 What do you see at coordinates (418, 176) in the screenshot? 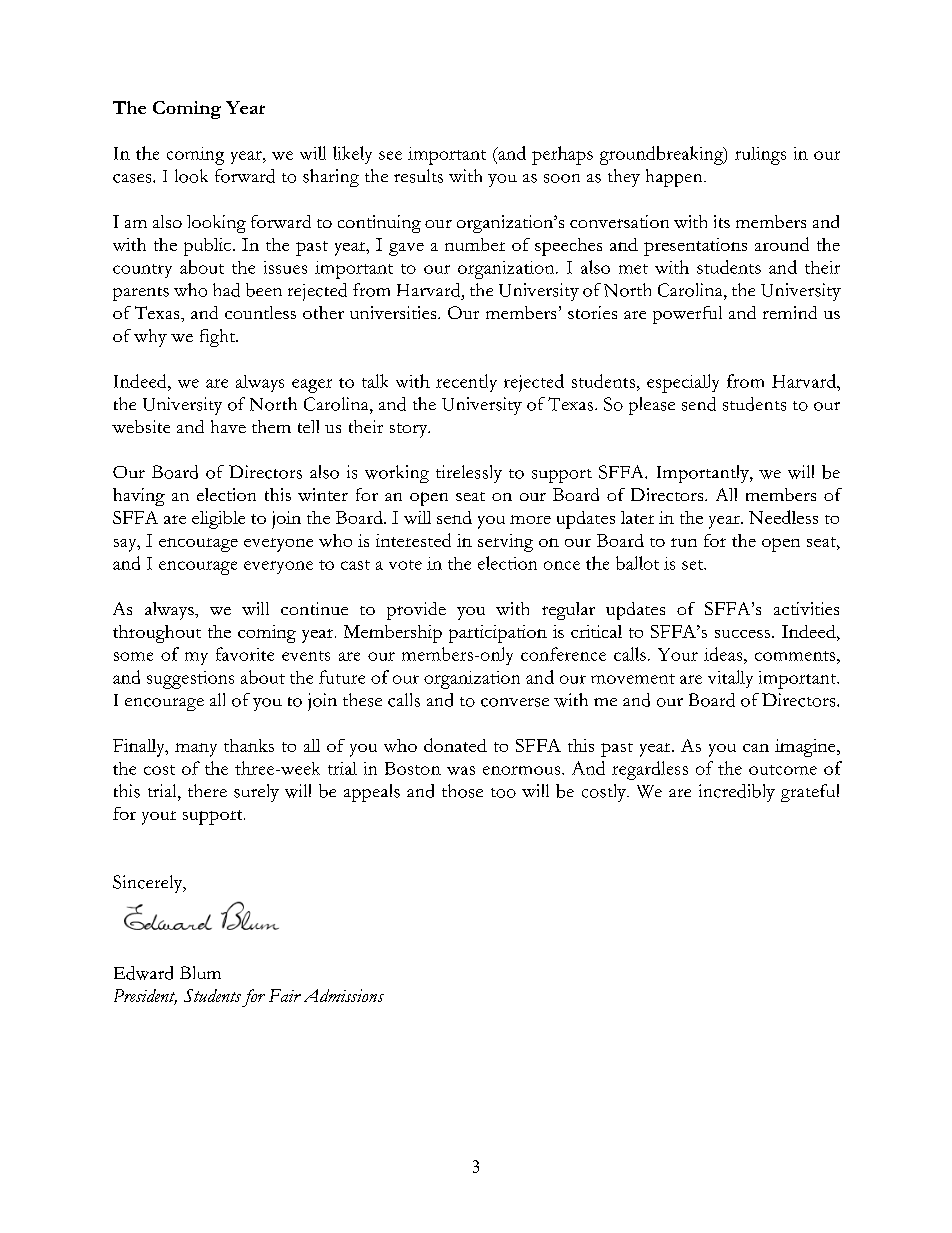
I see `results` at bounding box center [418, 176].
